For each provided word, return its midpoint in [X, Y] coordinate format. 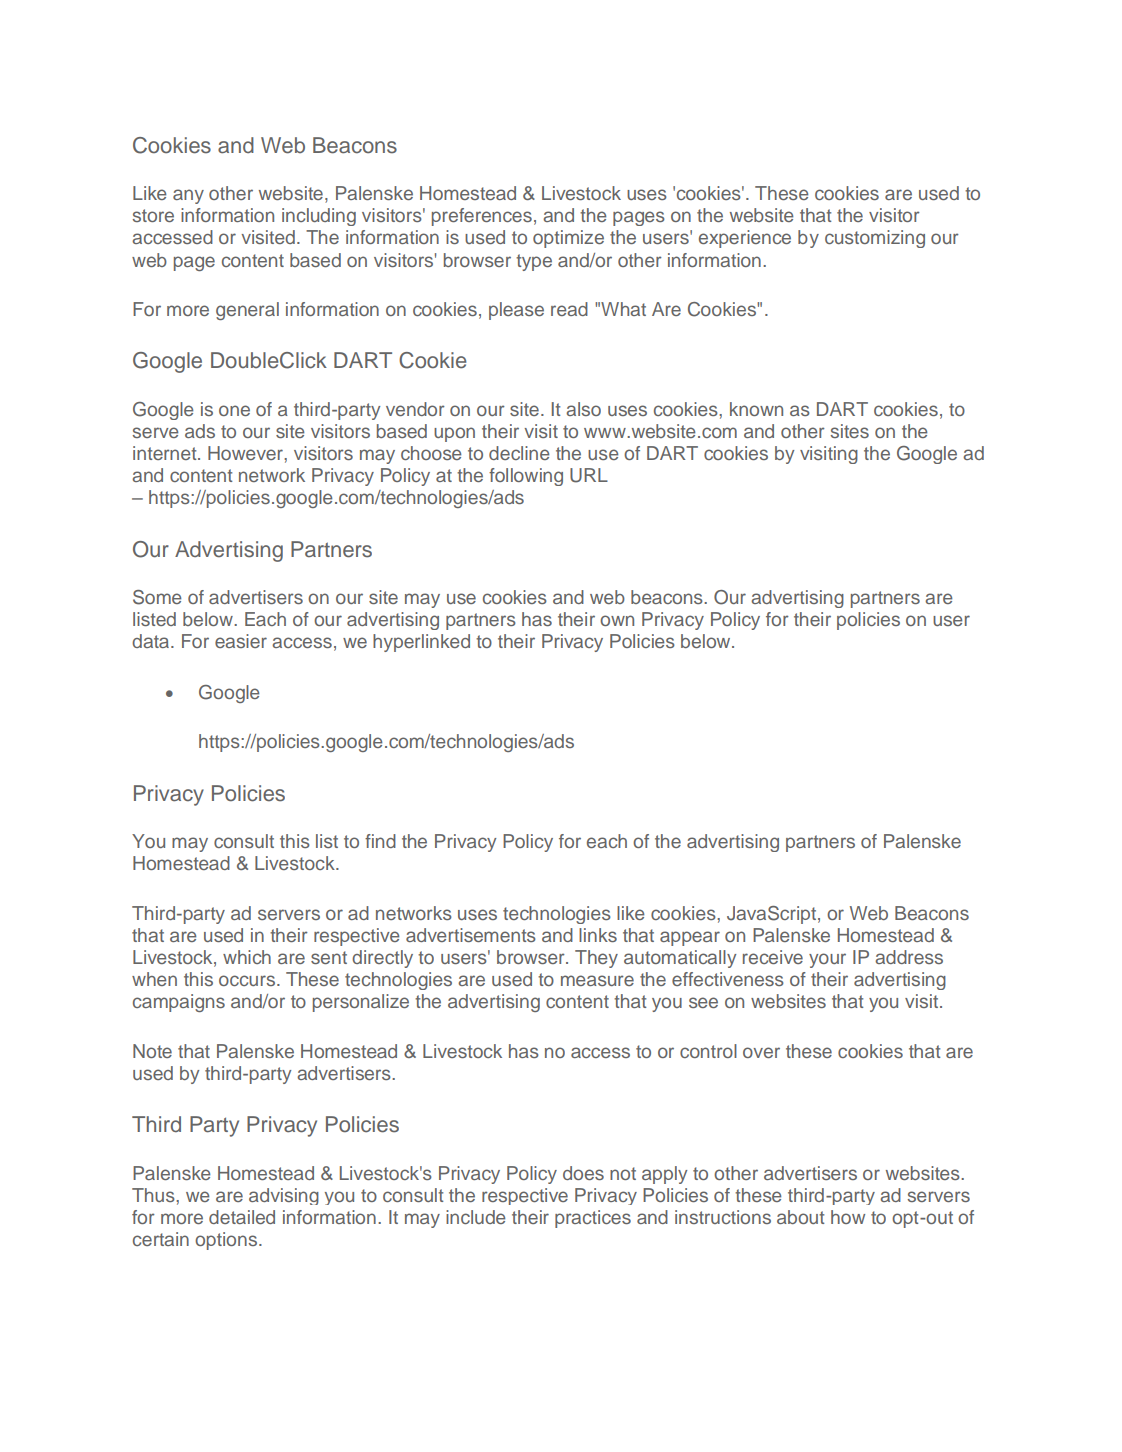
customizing [875, 239]
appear [690, 938]
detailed [242, 1217]
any [188, 196]
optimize [568, 239]
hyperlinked [421, 643]
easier [241, 641]
